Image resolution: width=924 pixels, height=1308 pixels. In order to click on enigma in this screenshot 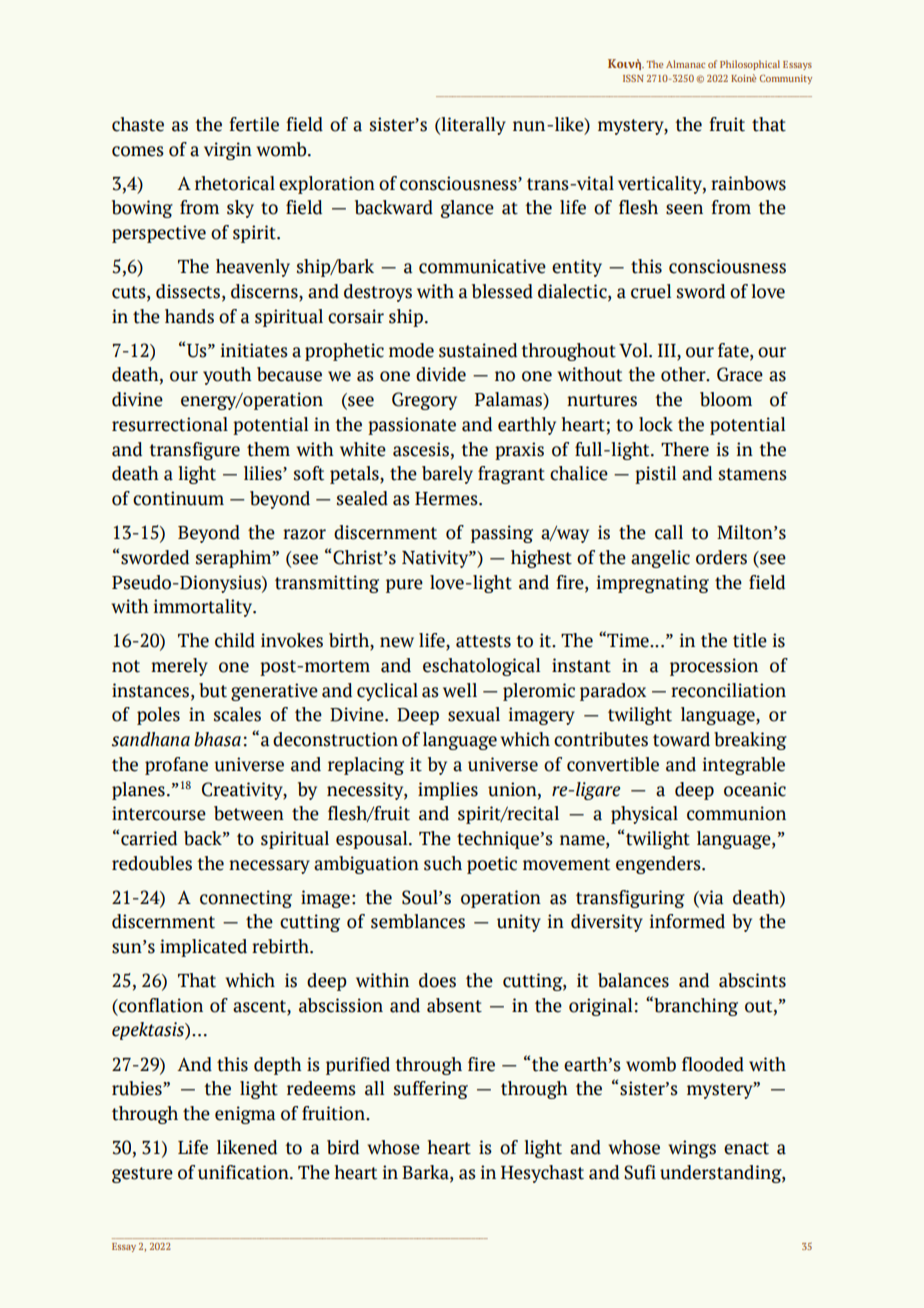, I will do `click(245, 1115)`.
